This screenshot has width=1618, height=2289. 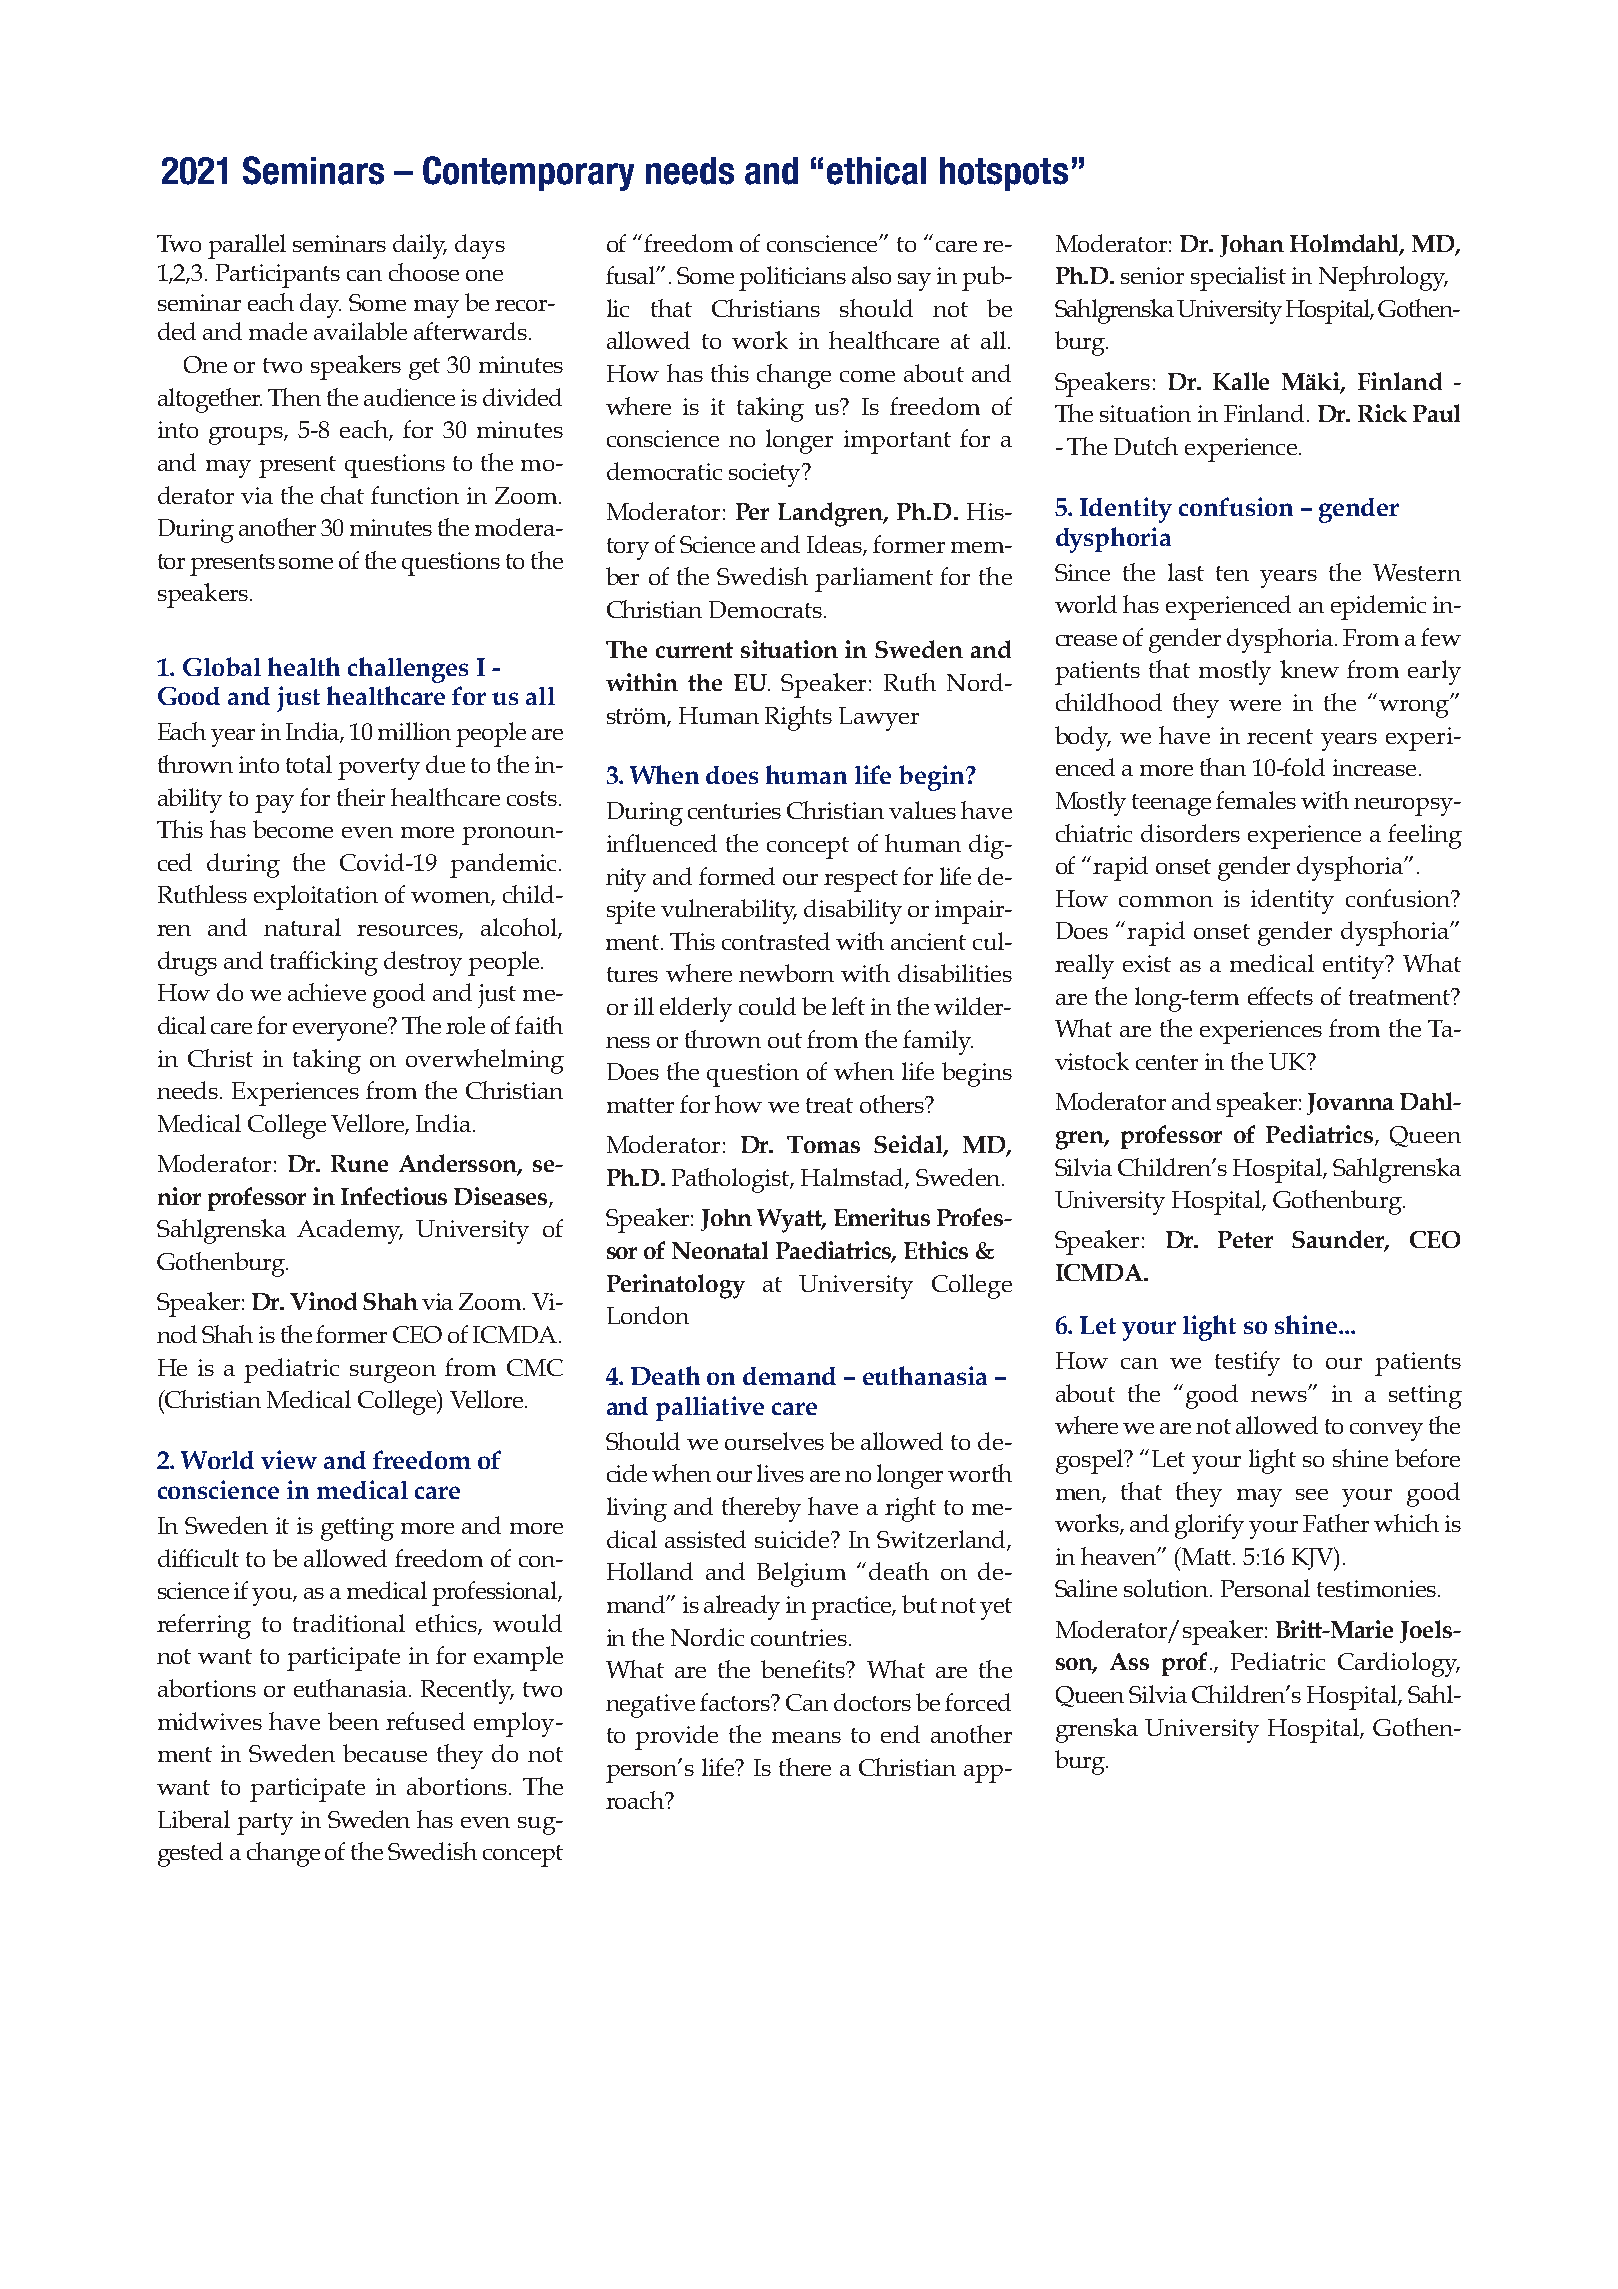 I want to click on means, so click(x=806, y=1737).
